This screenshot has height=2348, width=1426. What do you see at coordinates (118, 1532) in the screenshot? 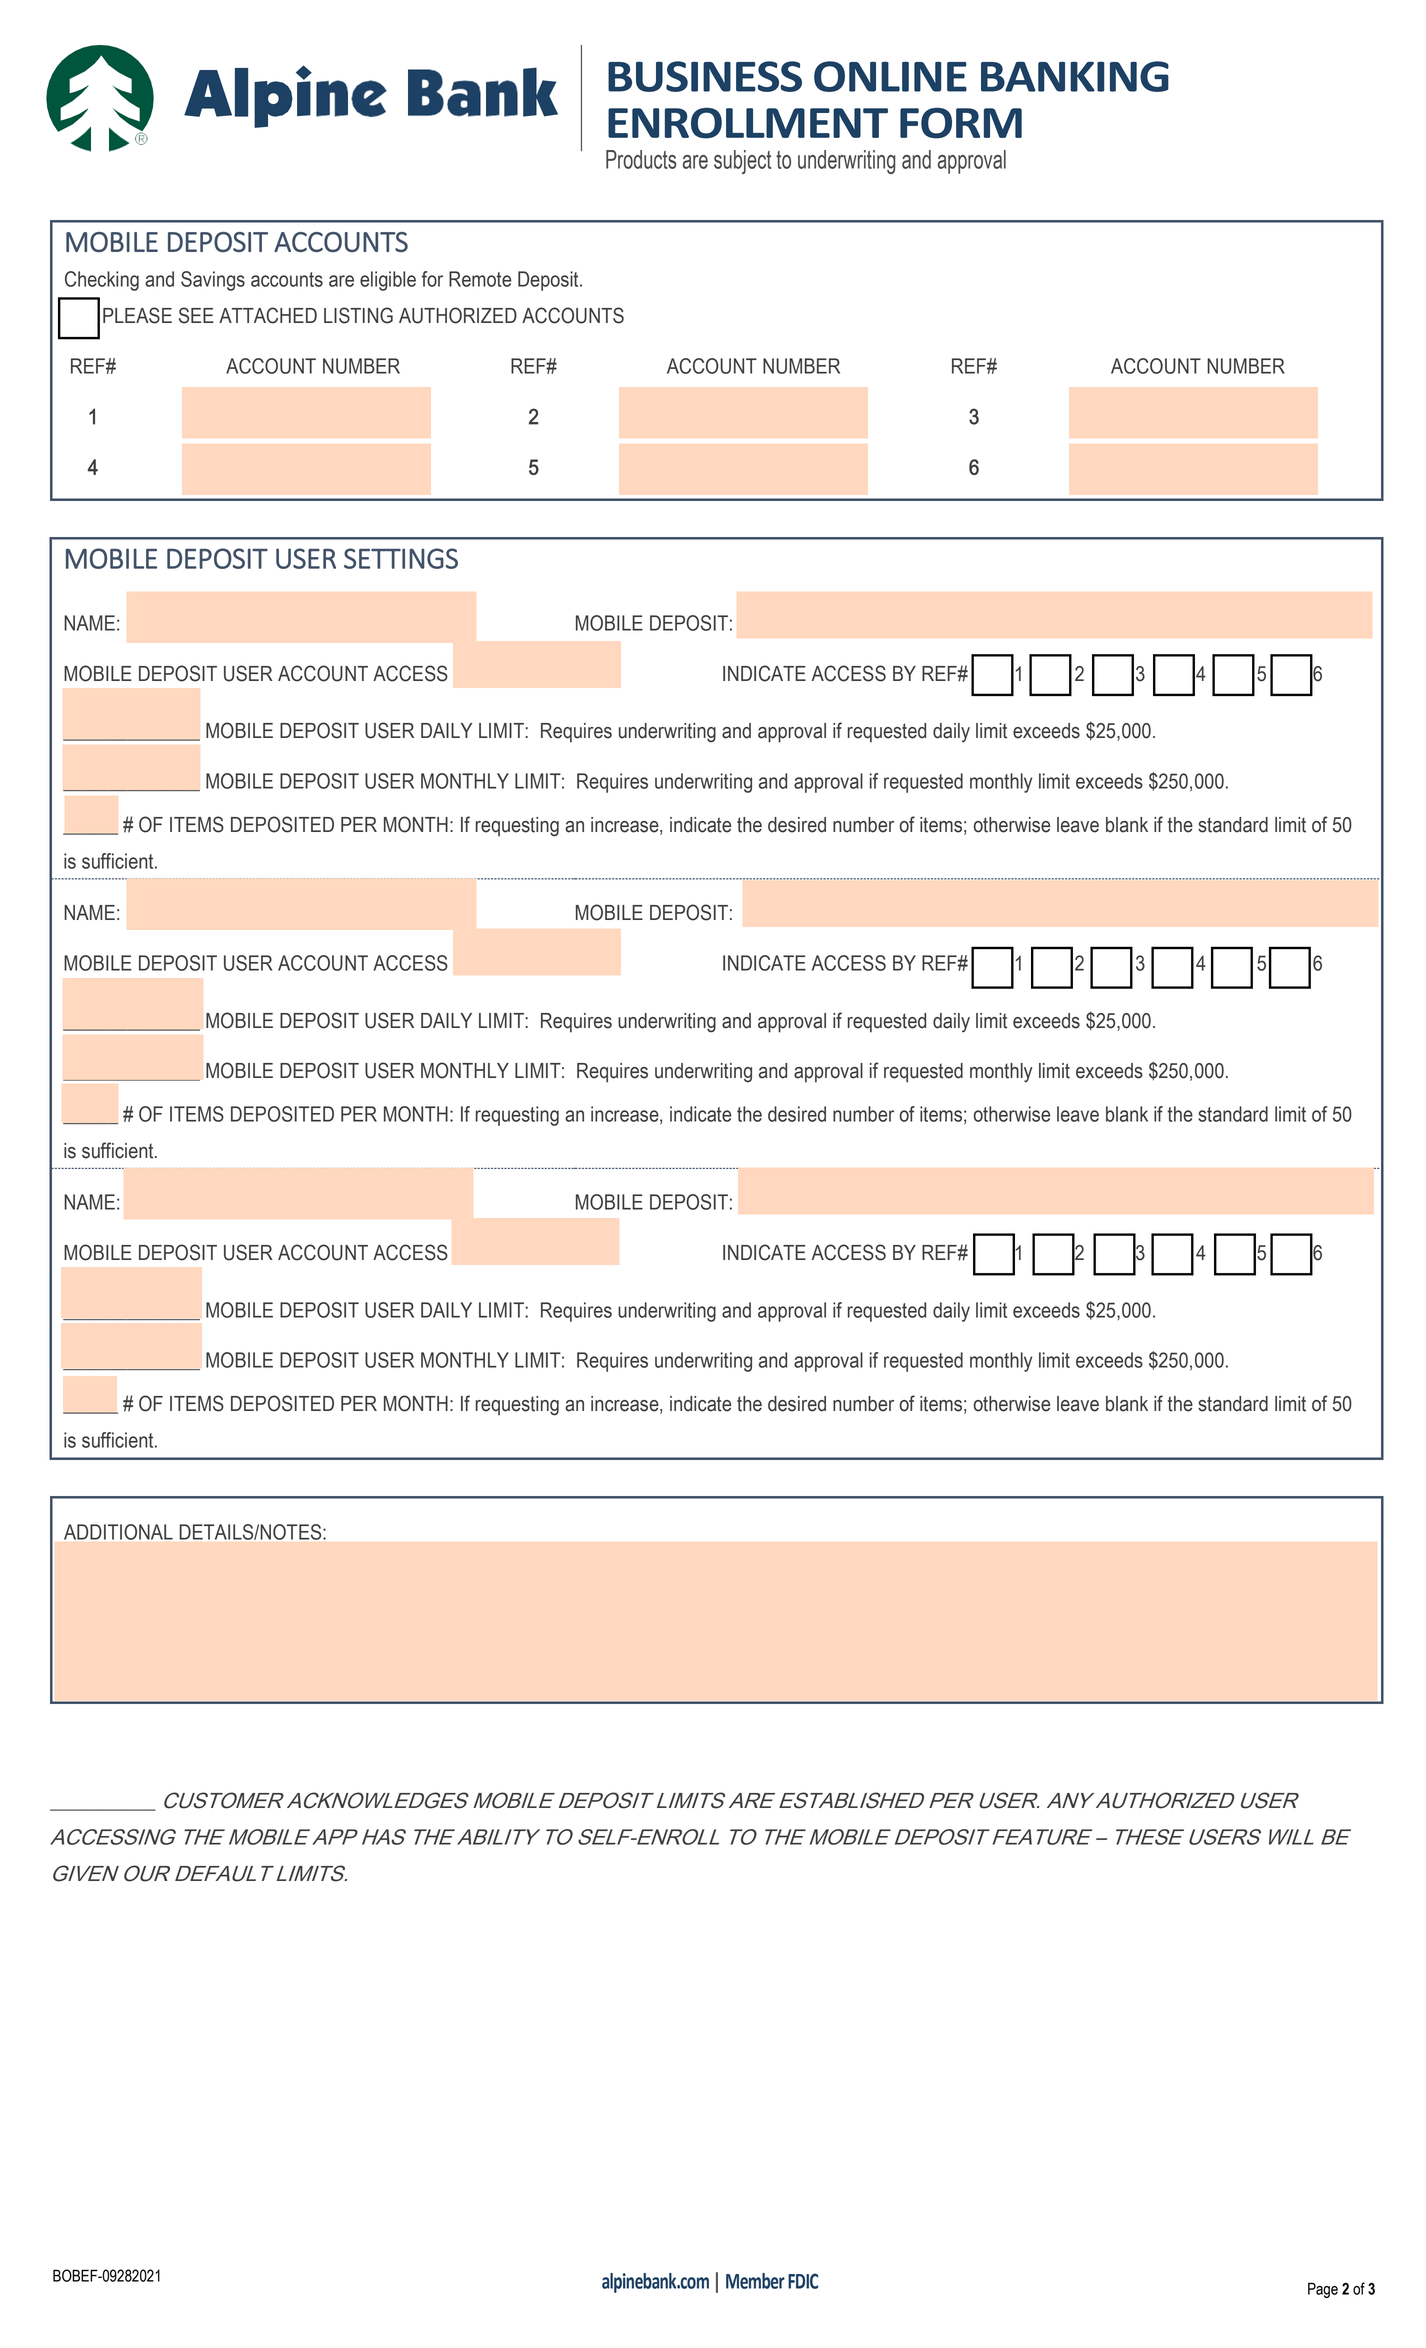
I see `ADDITIONAL` at bounding box center [118, 1532].
